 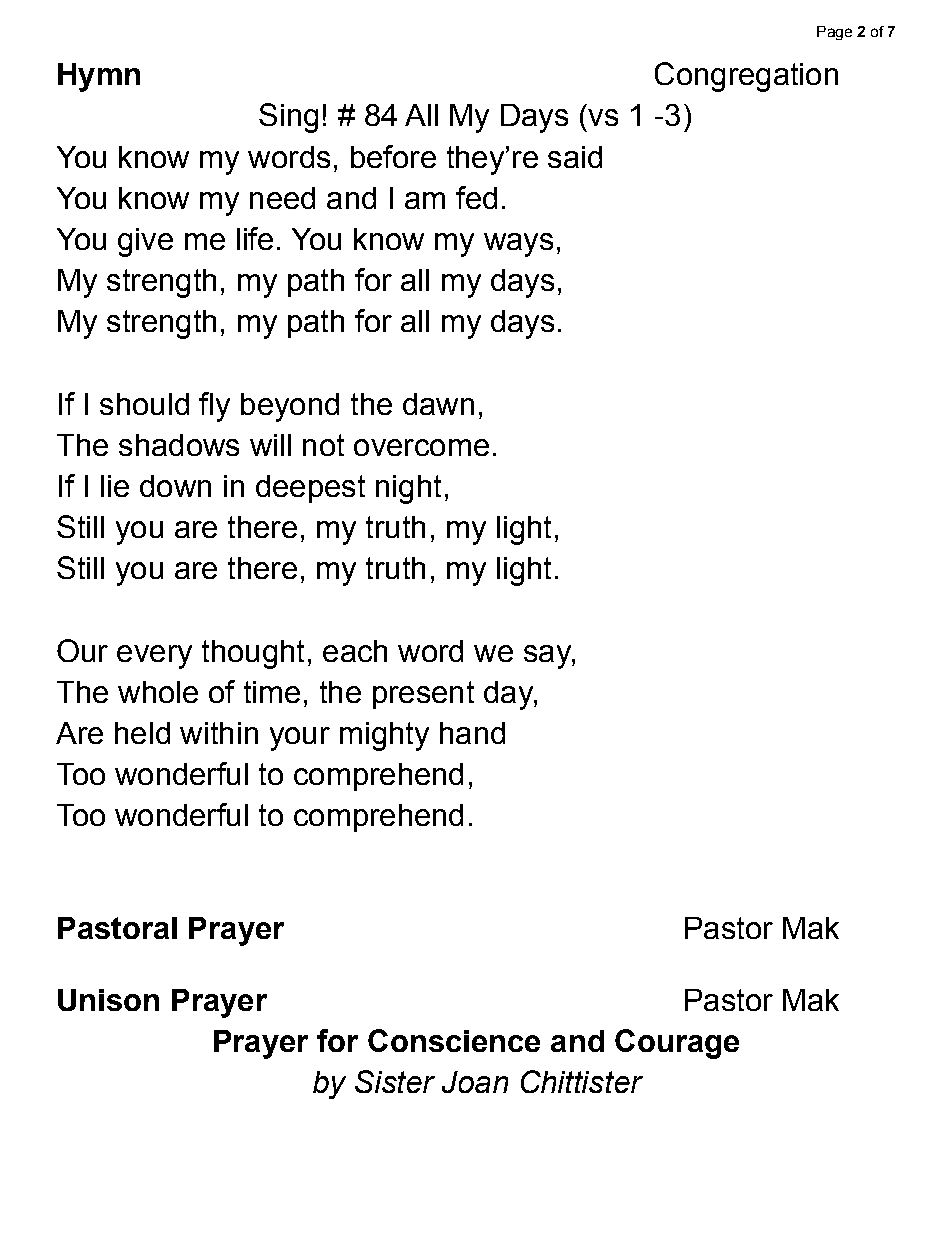 What do you see at coordinates (99, 77) in the screenshot?
I see `Hymn` at bounding box center [99, 77].
